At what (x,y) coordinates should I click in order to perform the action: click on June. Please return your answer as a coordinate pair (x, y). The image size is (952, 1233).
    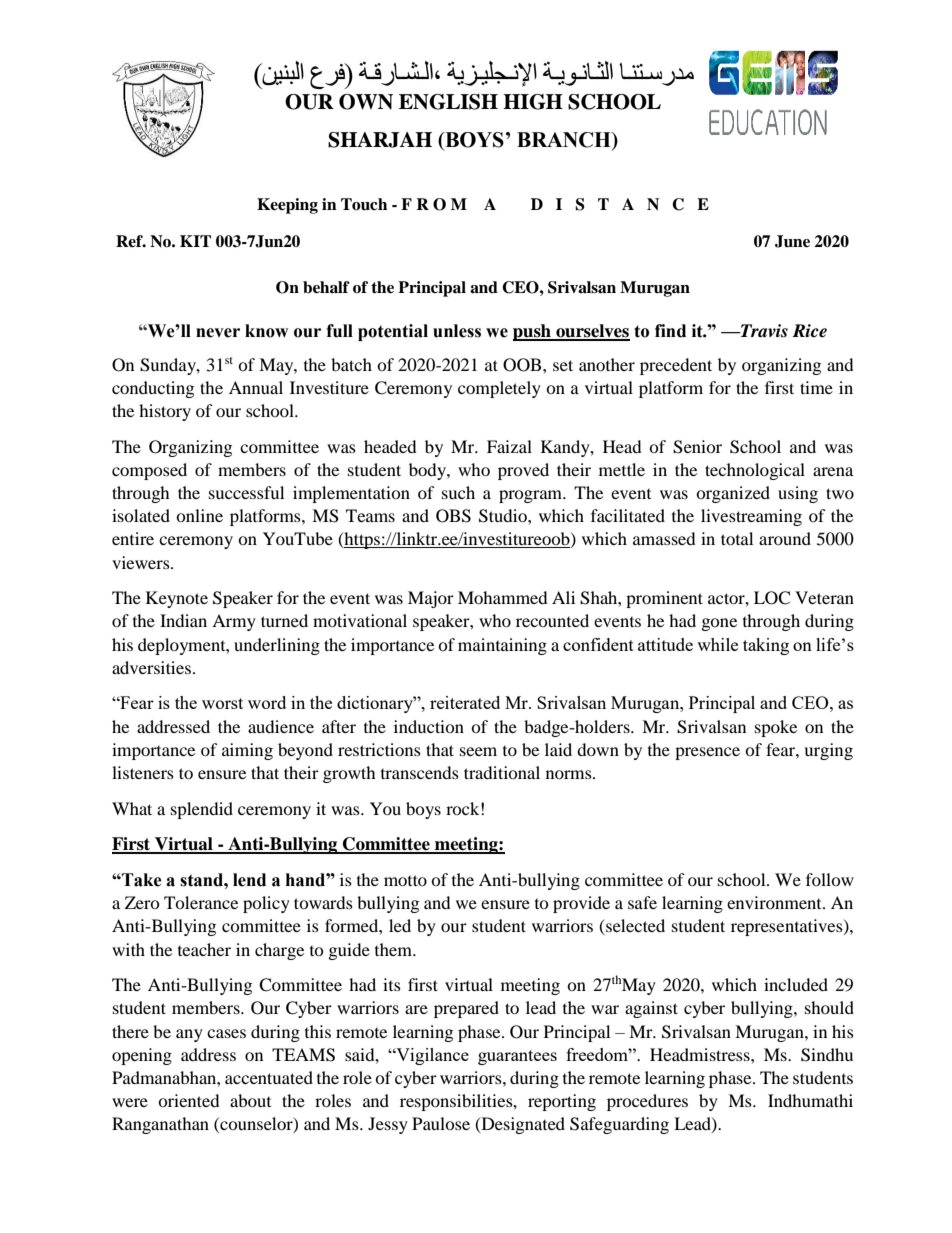
    Looking at the image, I should click on (792, 241).
